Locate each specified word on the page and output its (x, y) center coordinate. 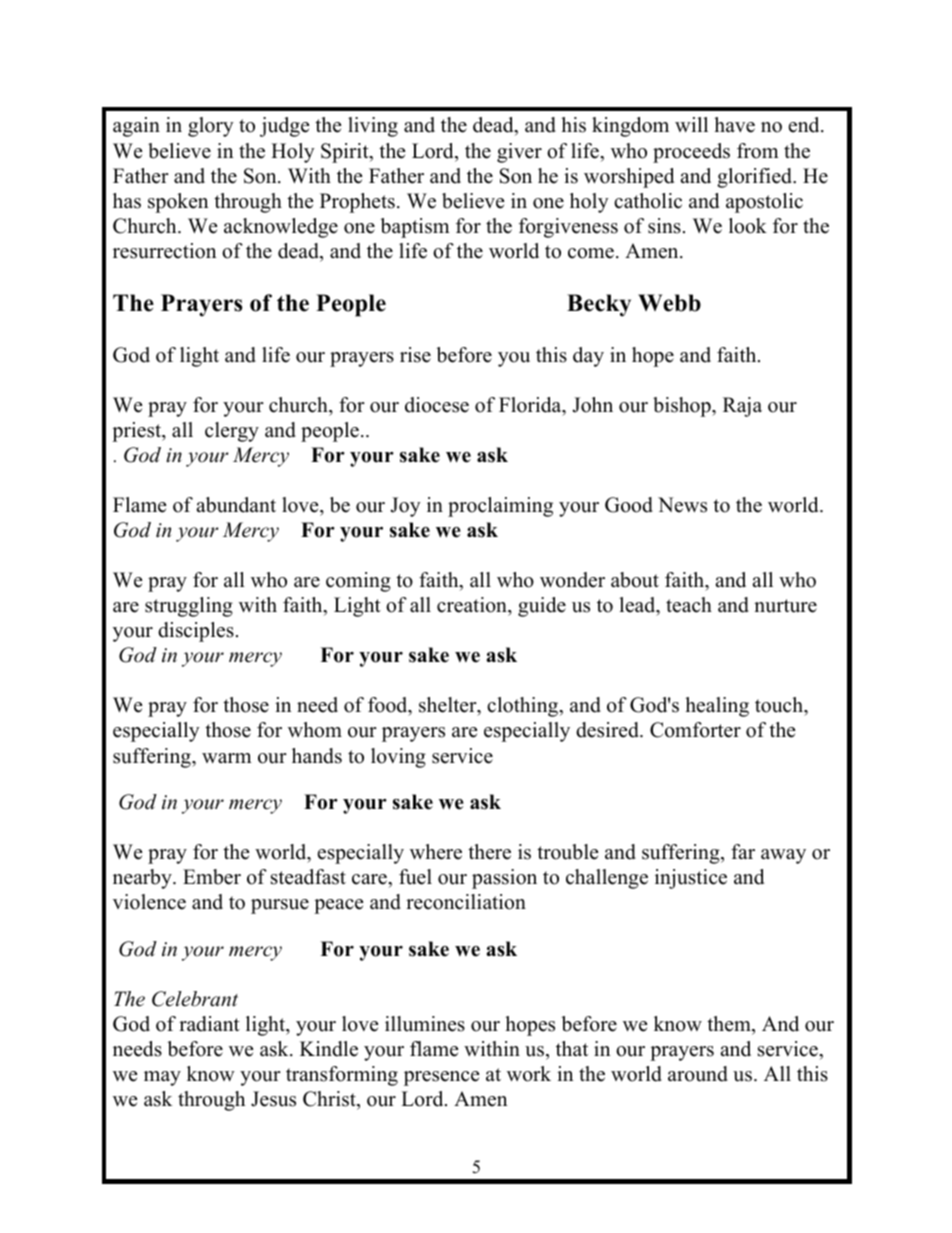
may (162, 1078)
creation (473, 605)
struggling (189, 607)
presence (442, 1078)
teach (689, 605)
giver (519, 153)
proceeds (691, 153)
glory (211, 127)
